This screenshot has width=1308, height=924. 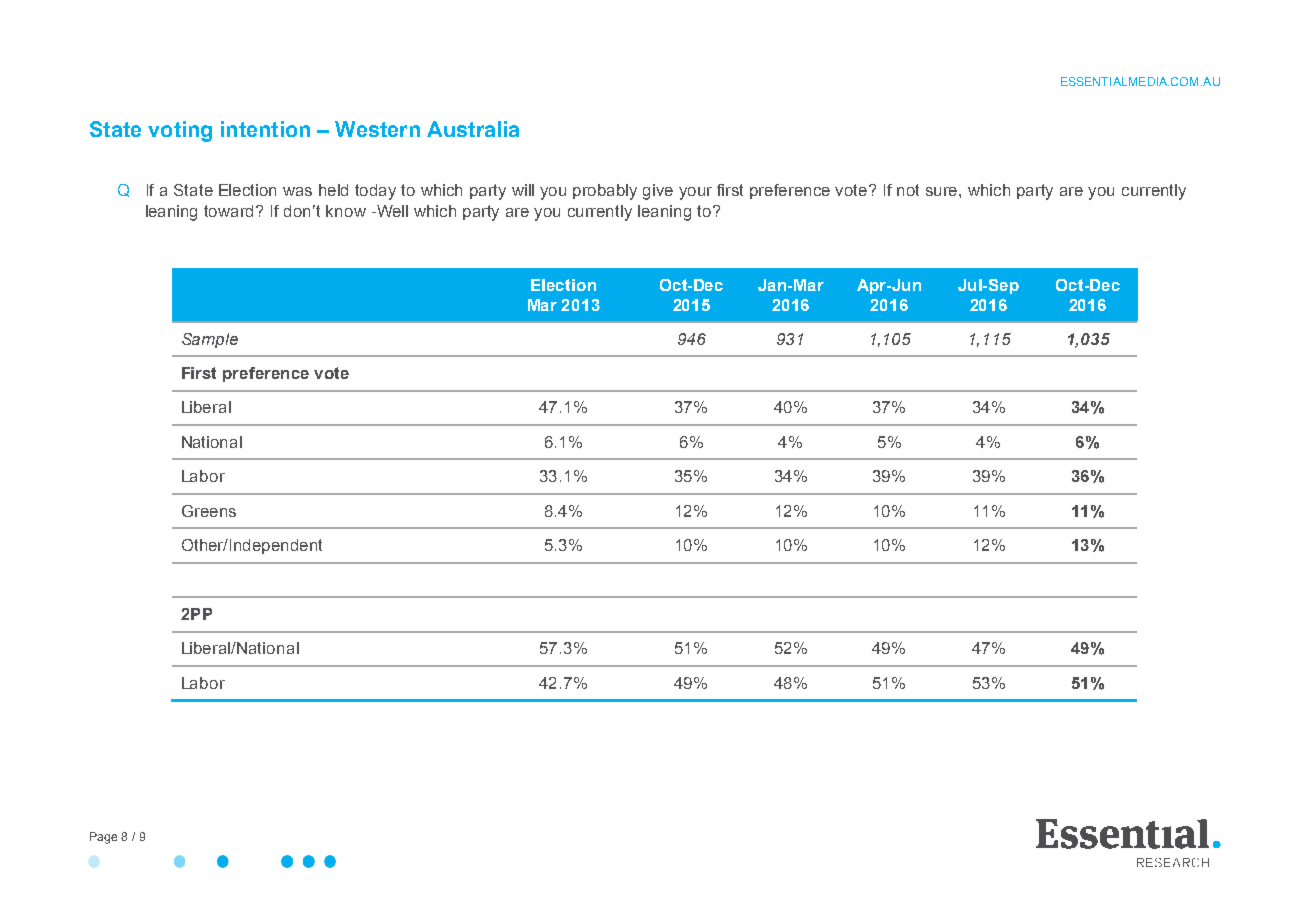 I want to click on sure, so click(x=943, y=191).
